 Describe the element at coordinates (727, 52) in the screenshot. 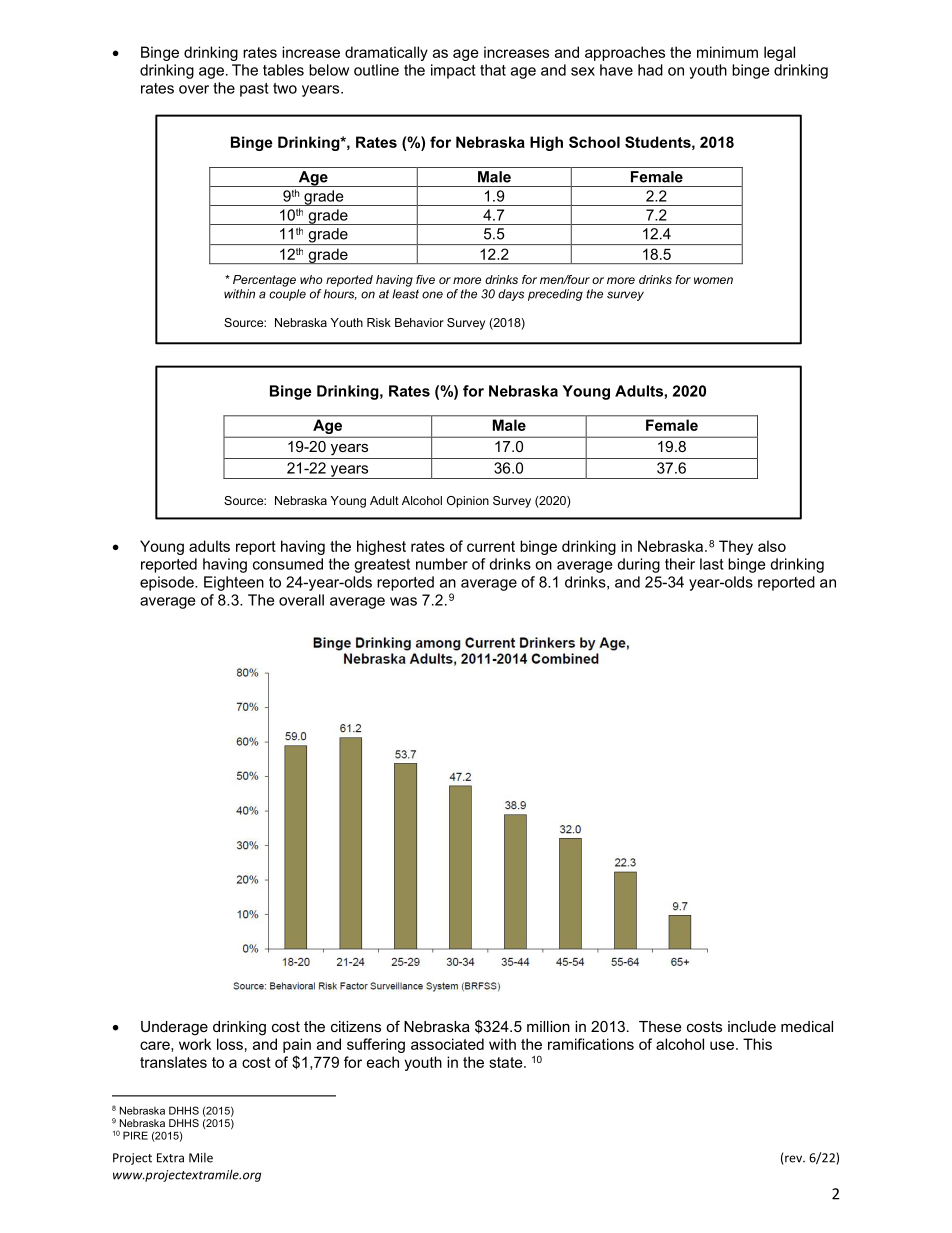

I see `minimum` at that location.
